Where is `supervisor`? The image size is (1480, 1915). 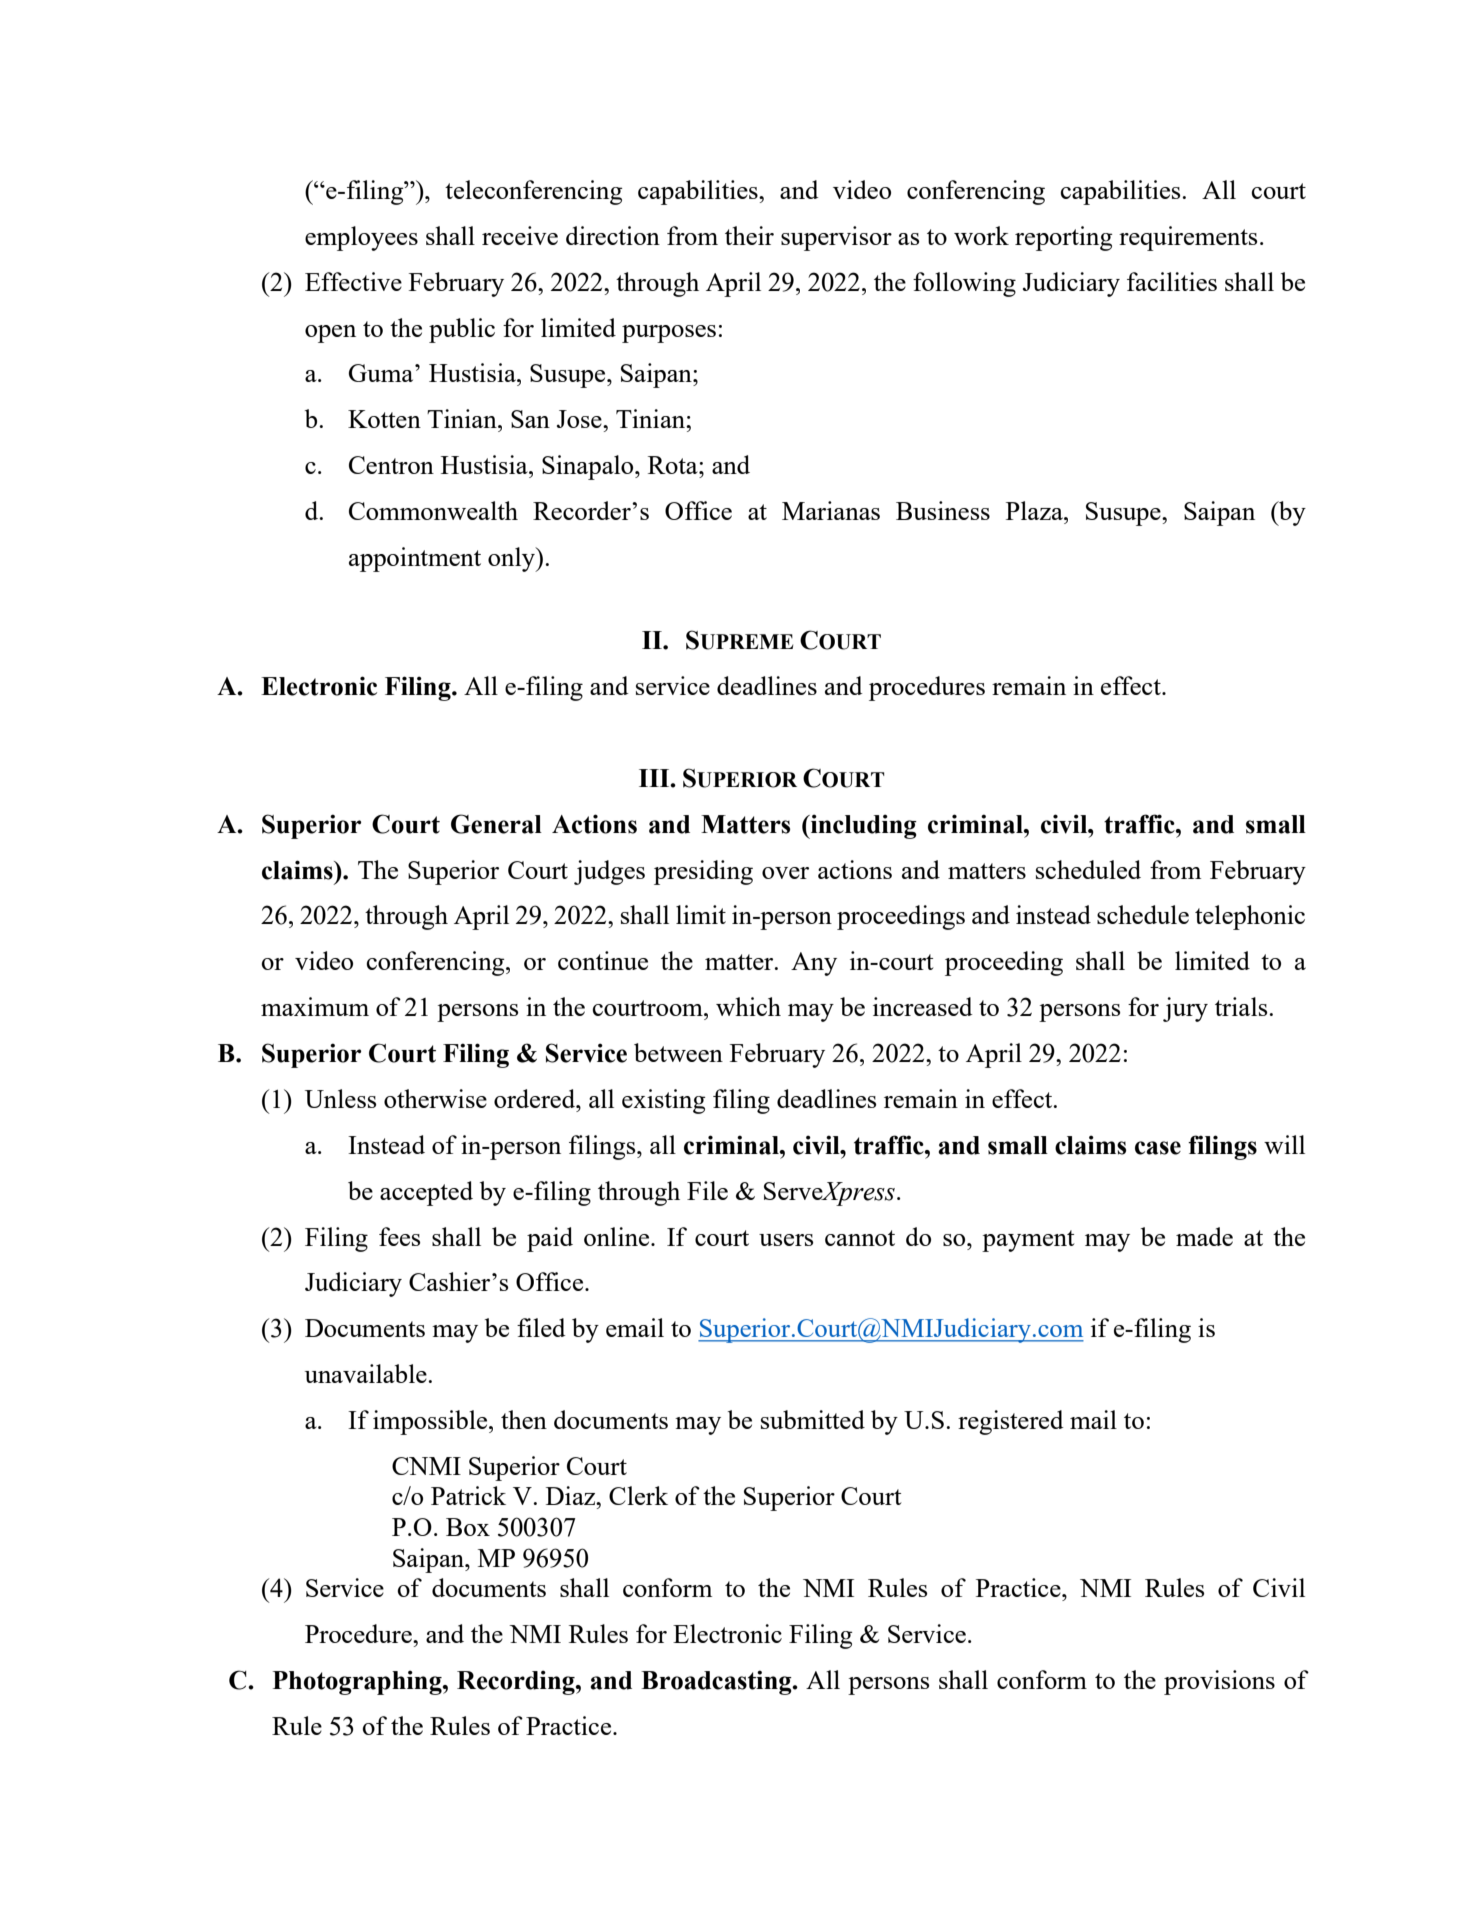
supervisor is located at coordinates (836, 238).
